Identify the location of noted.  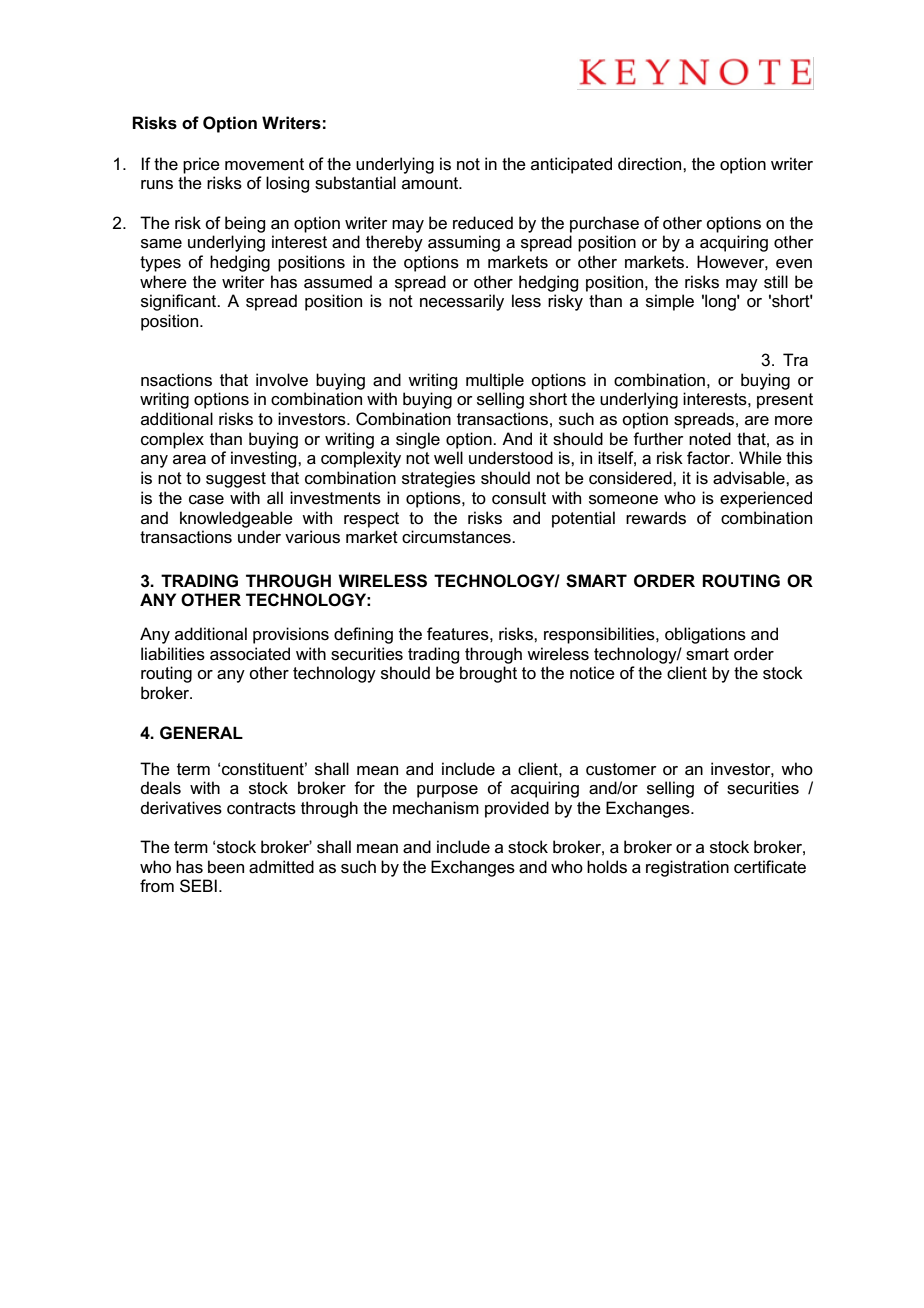
(710, 439).
